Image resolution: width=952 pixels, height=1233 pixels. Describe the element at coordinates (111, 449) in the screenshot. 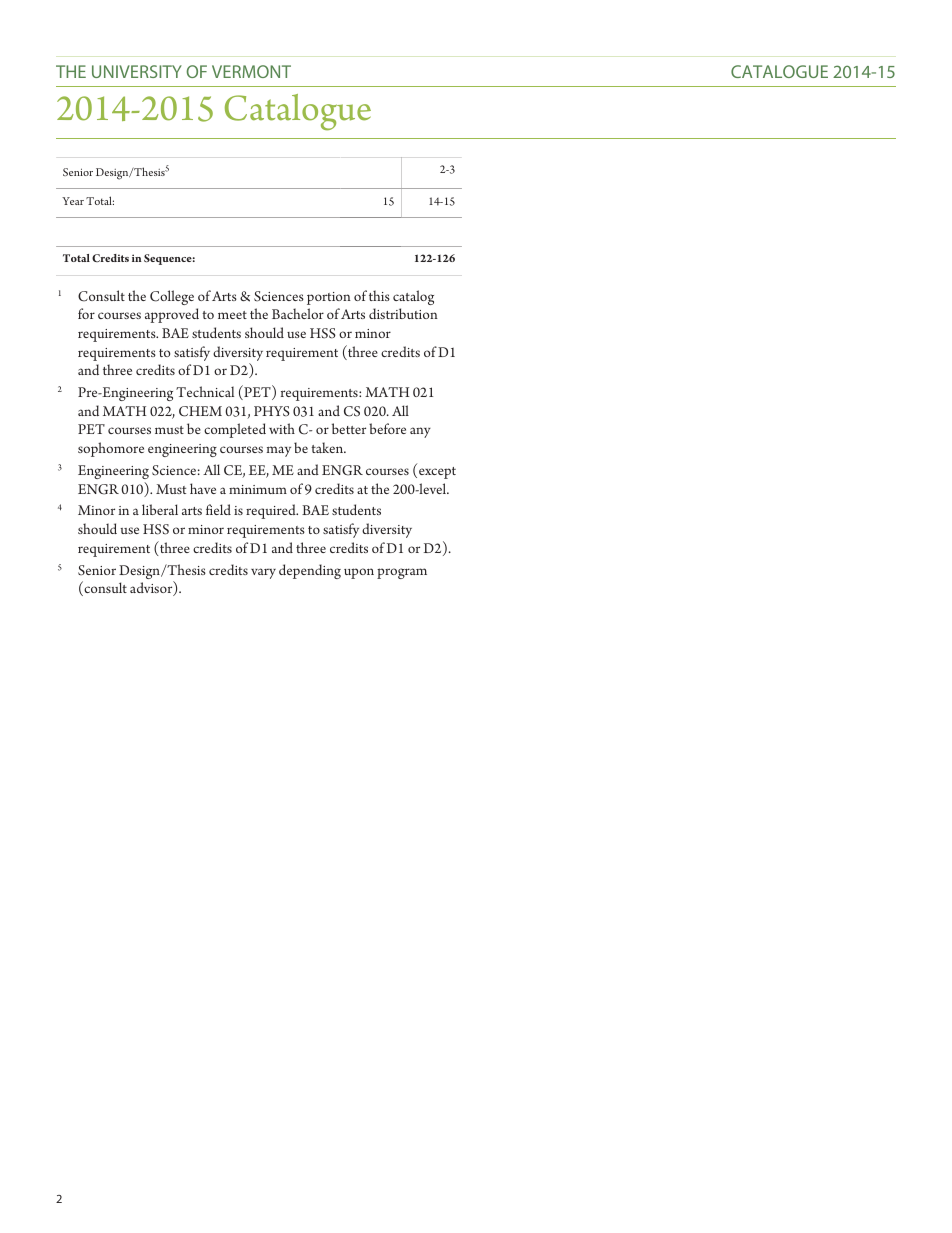

I see `sophomore` at that location.
